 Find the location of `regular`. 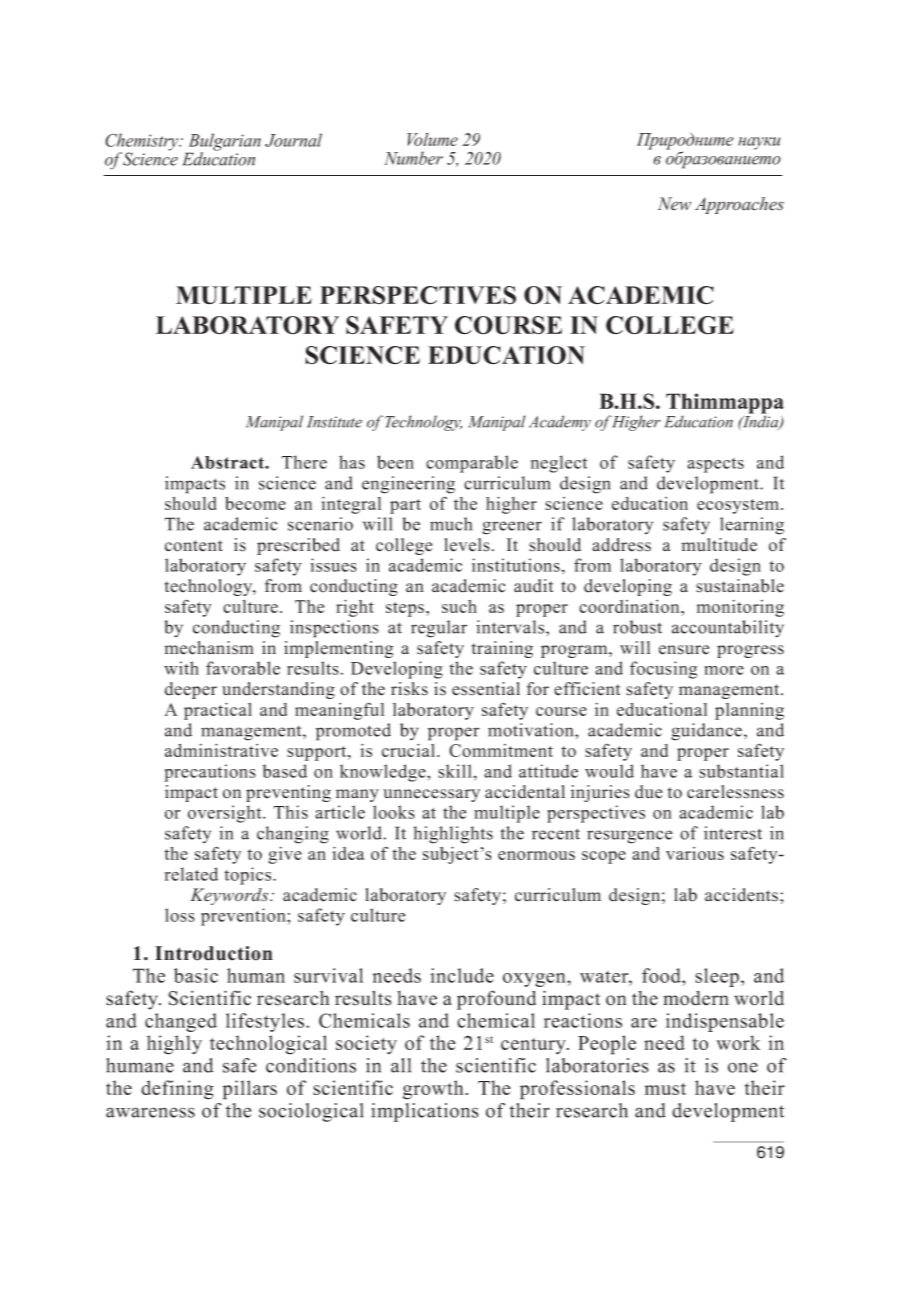

regular is located at coordinates (439, 629).
